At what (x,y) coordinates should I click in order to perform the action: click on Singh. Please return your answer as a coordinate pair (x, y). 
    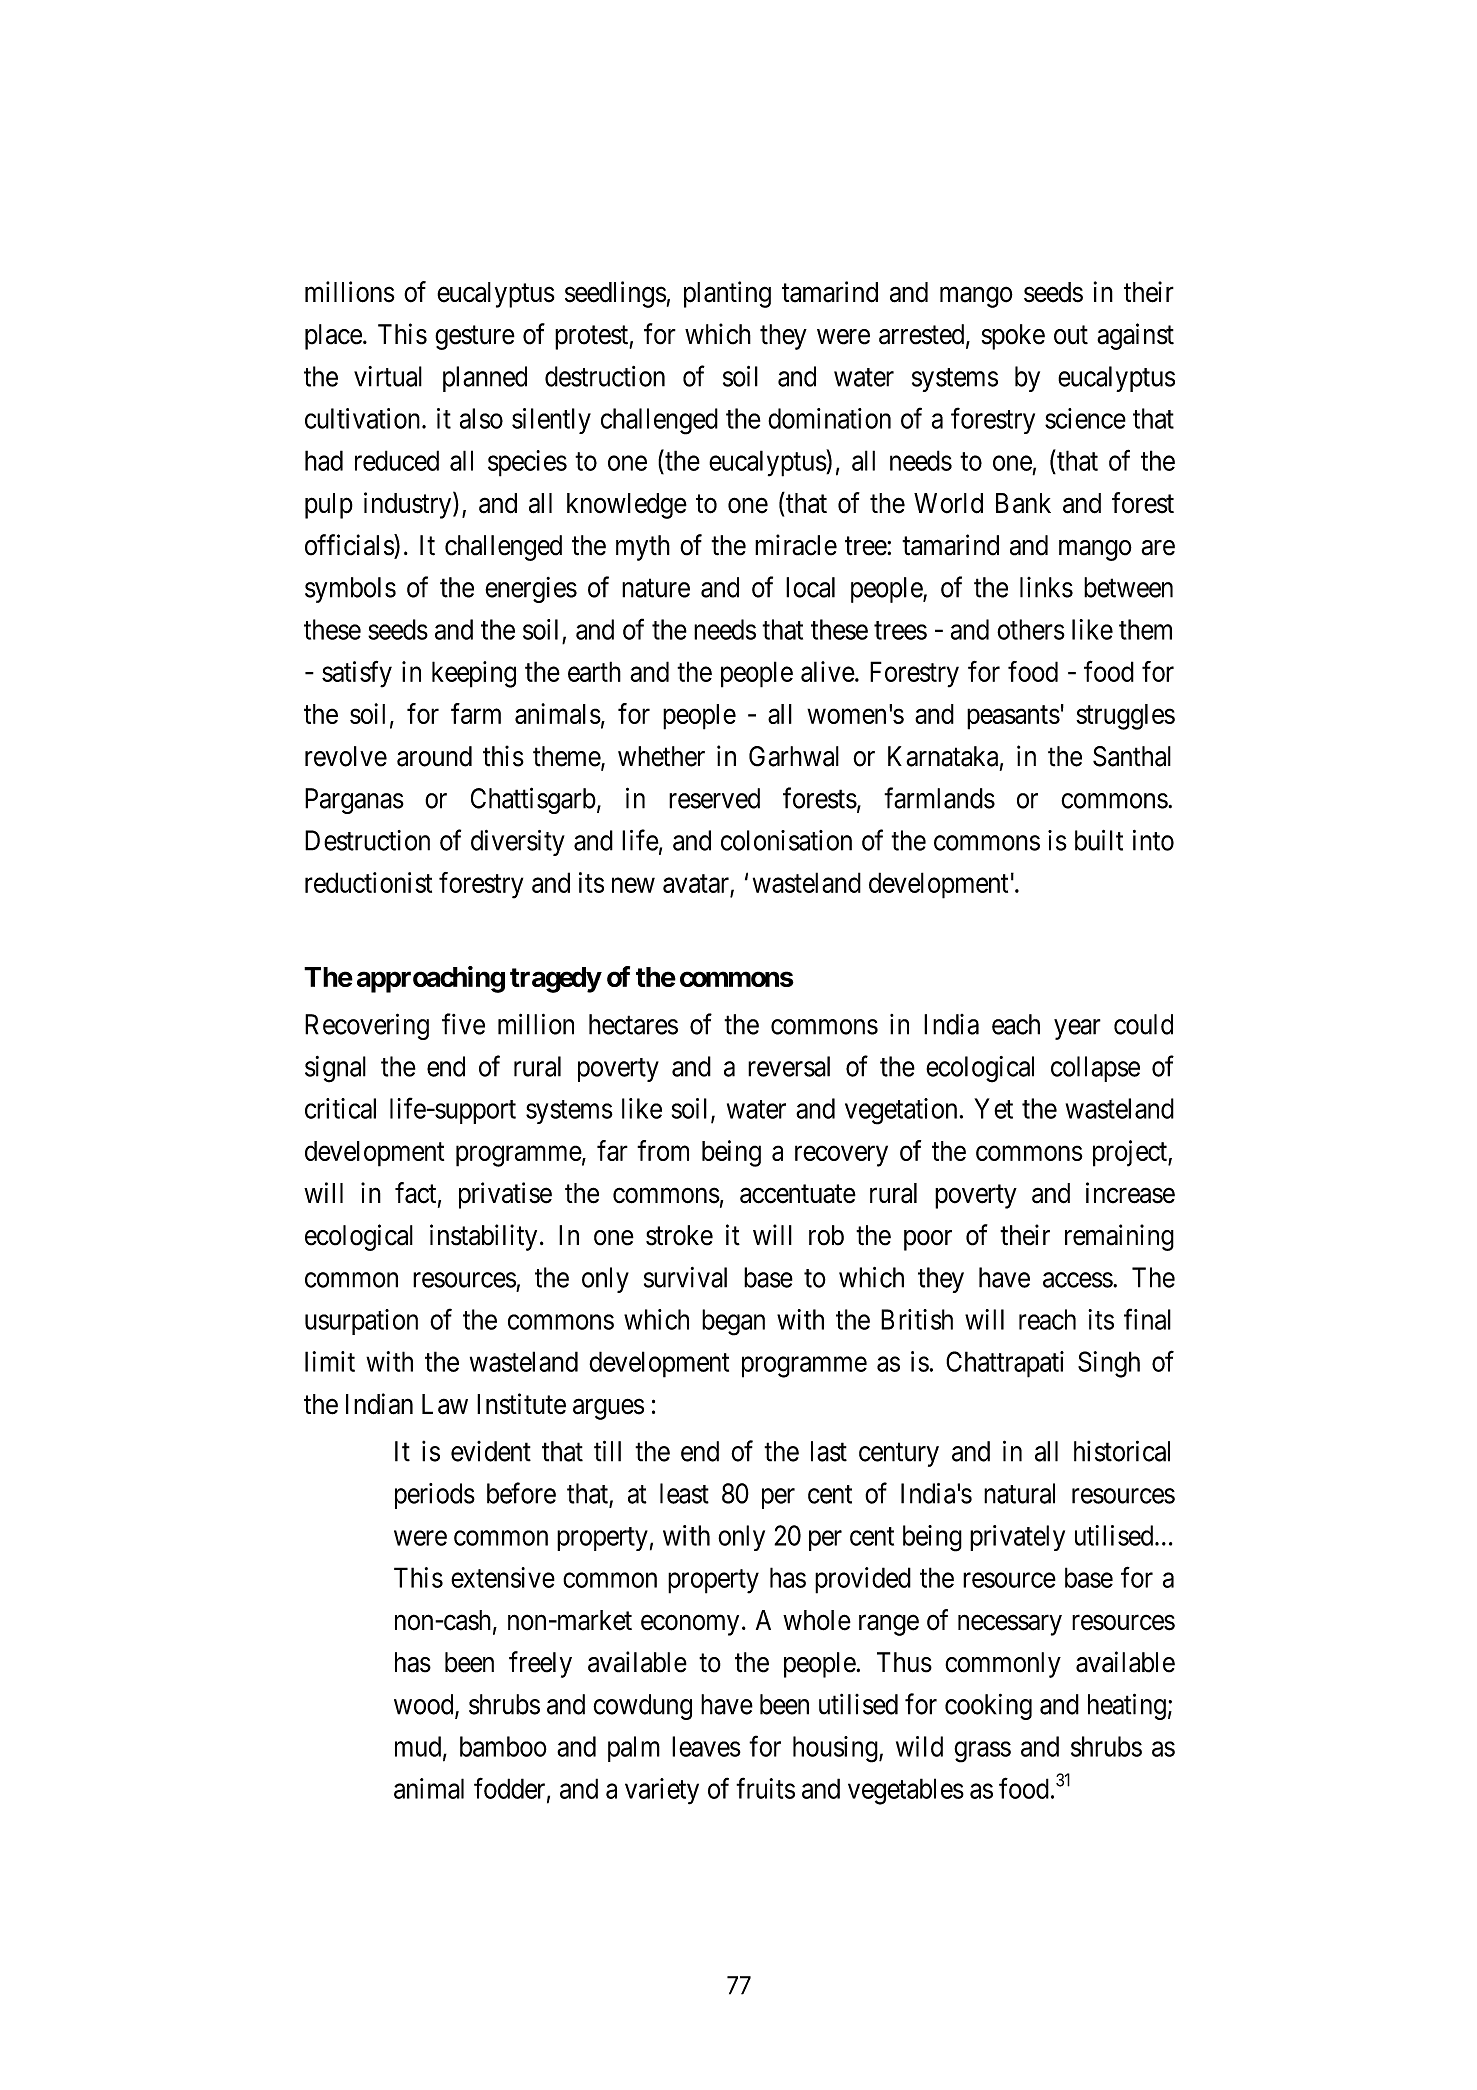
    Looking at the image, I should click on (1109, 1364).
